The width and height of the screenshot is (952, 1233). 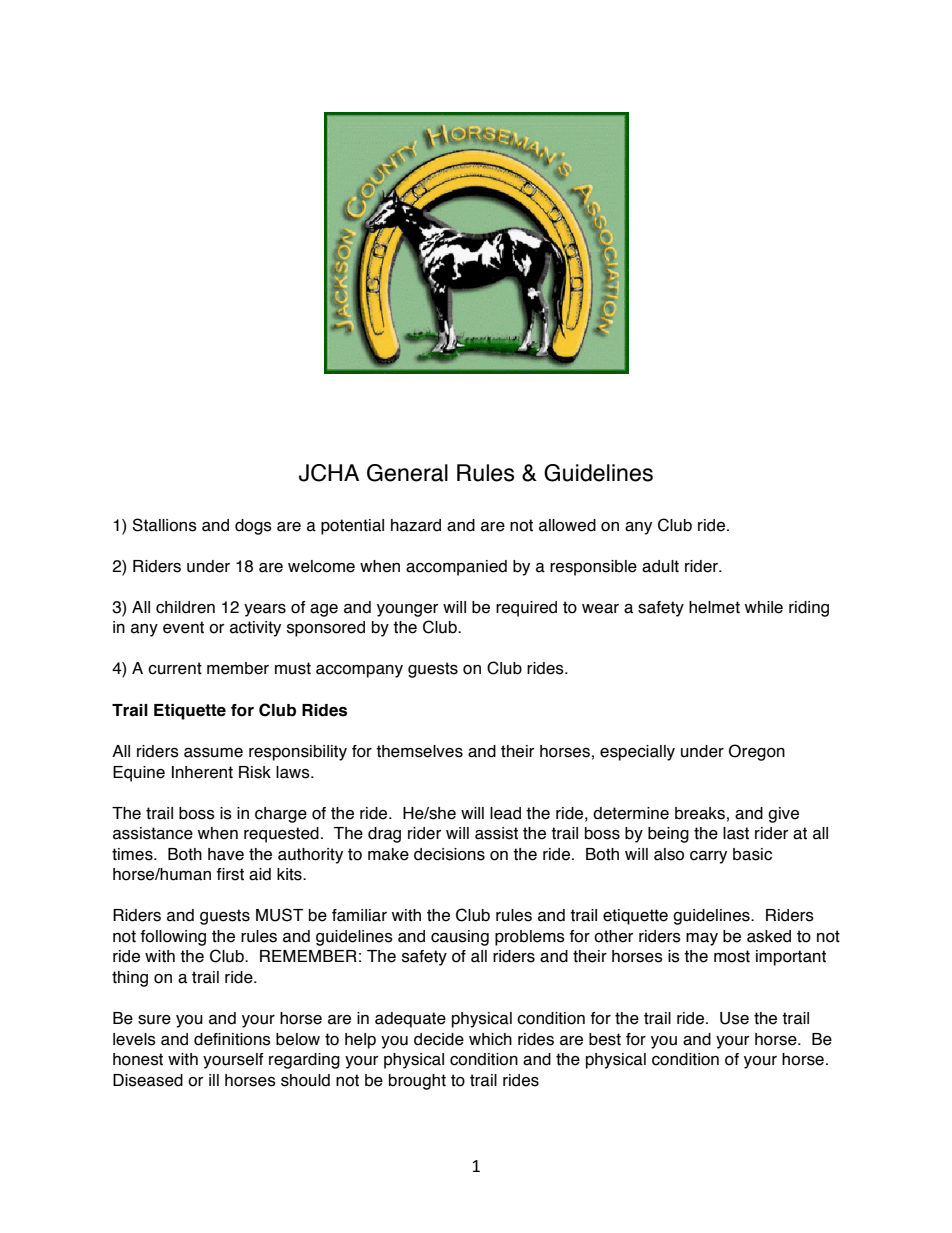 What do you see at coordinates (419, 751) in the screenshot?
I see `themselves` at bounding box center [419, 751].
